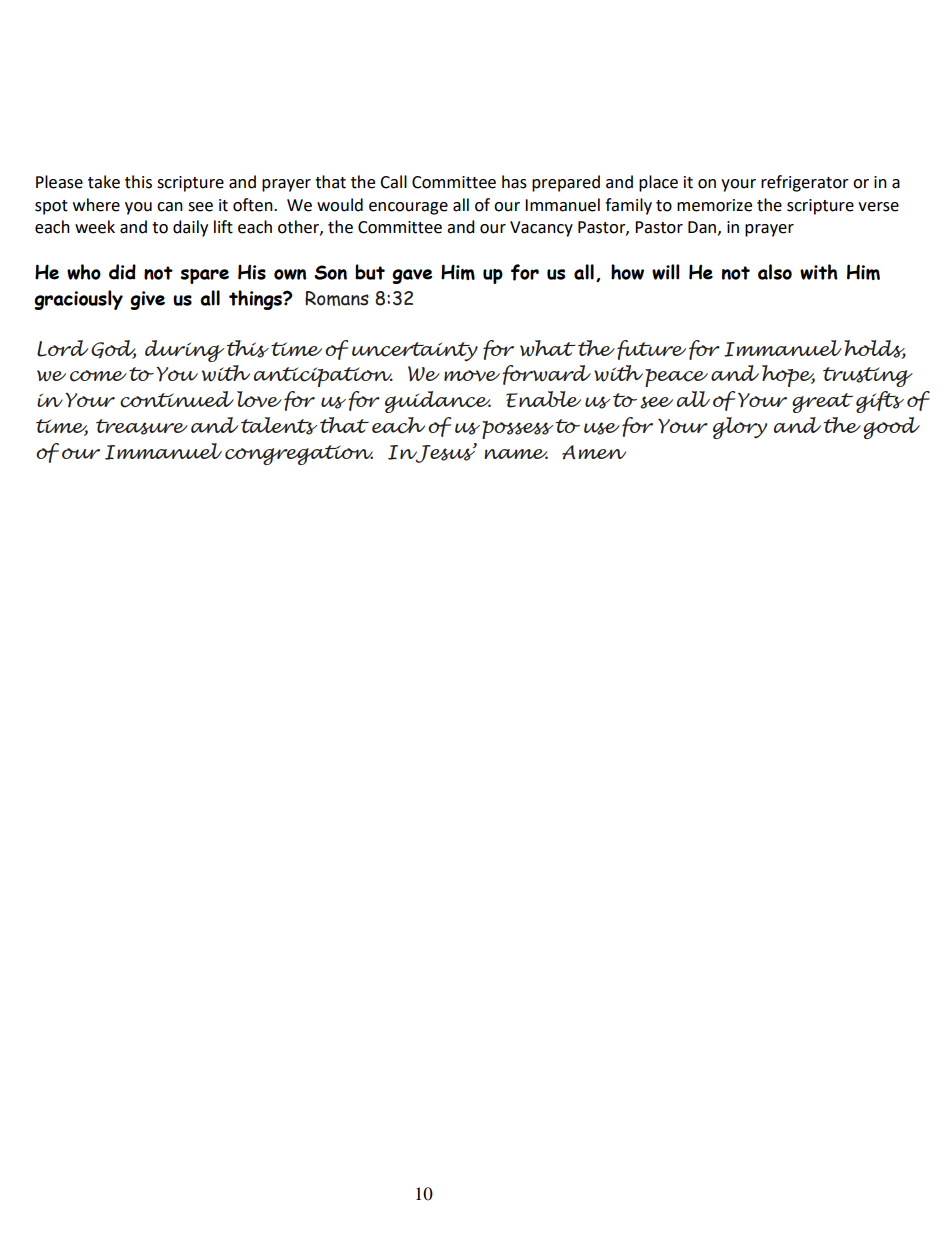 The height and width of the screenshot is (1233, 952). What do you see at coordinates (104, 182) in the screenshot?
I see `take` at bounding box center [104, 182].
